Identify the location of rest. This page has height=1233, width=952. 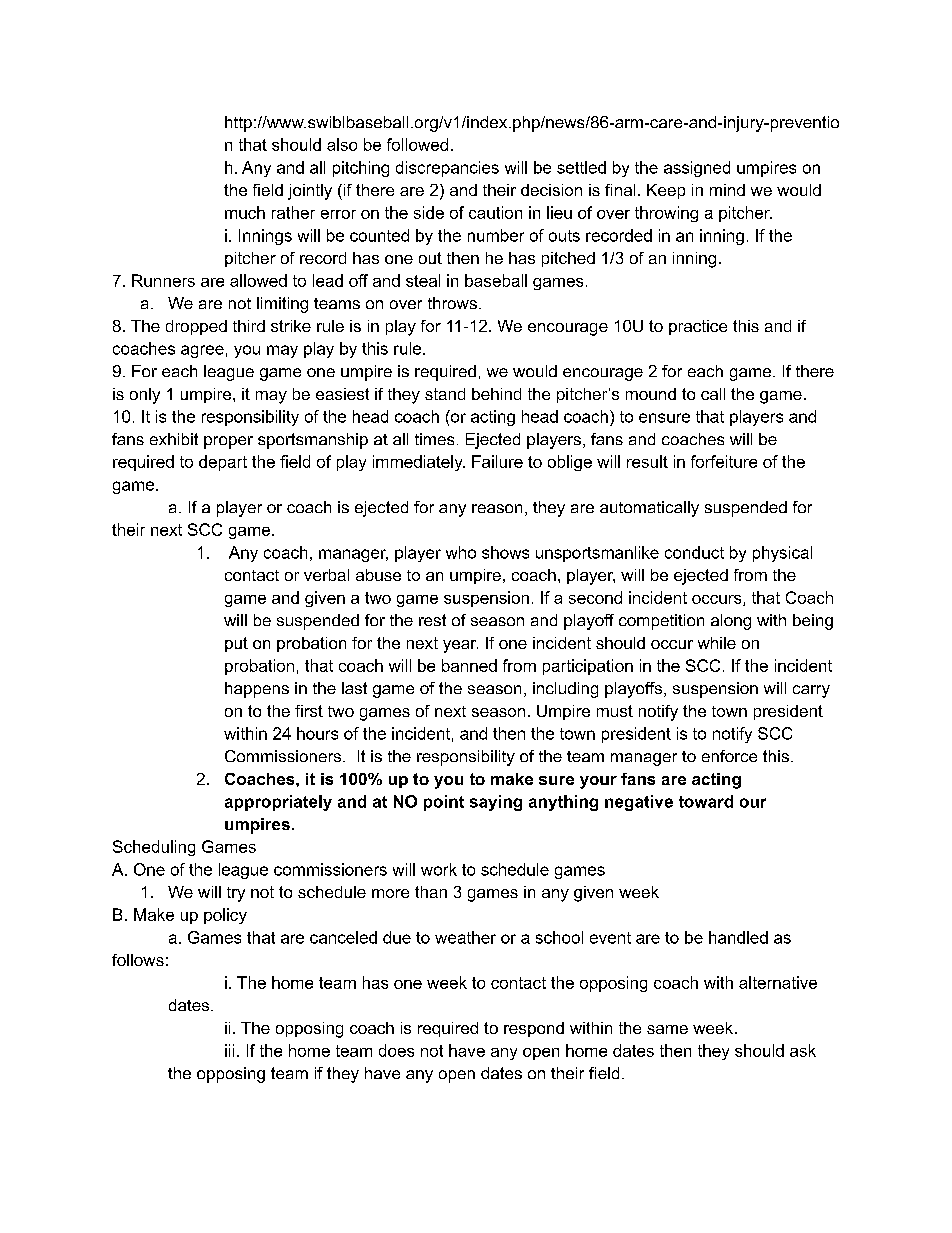
(432, 620).
